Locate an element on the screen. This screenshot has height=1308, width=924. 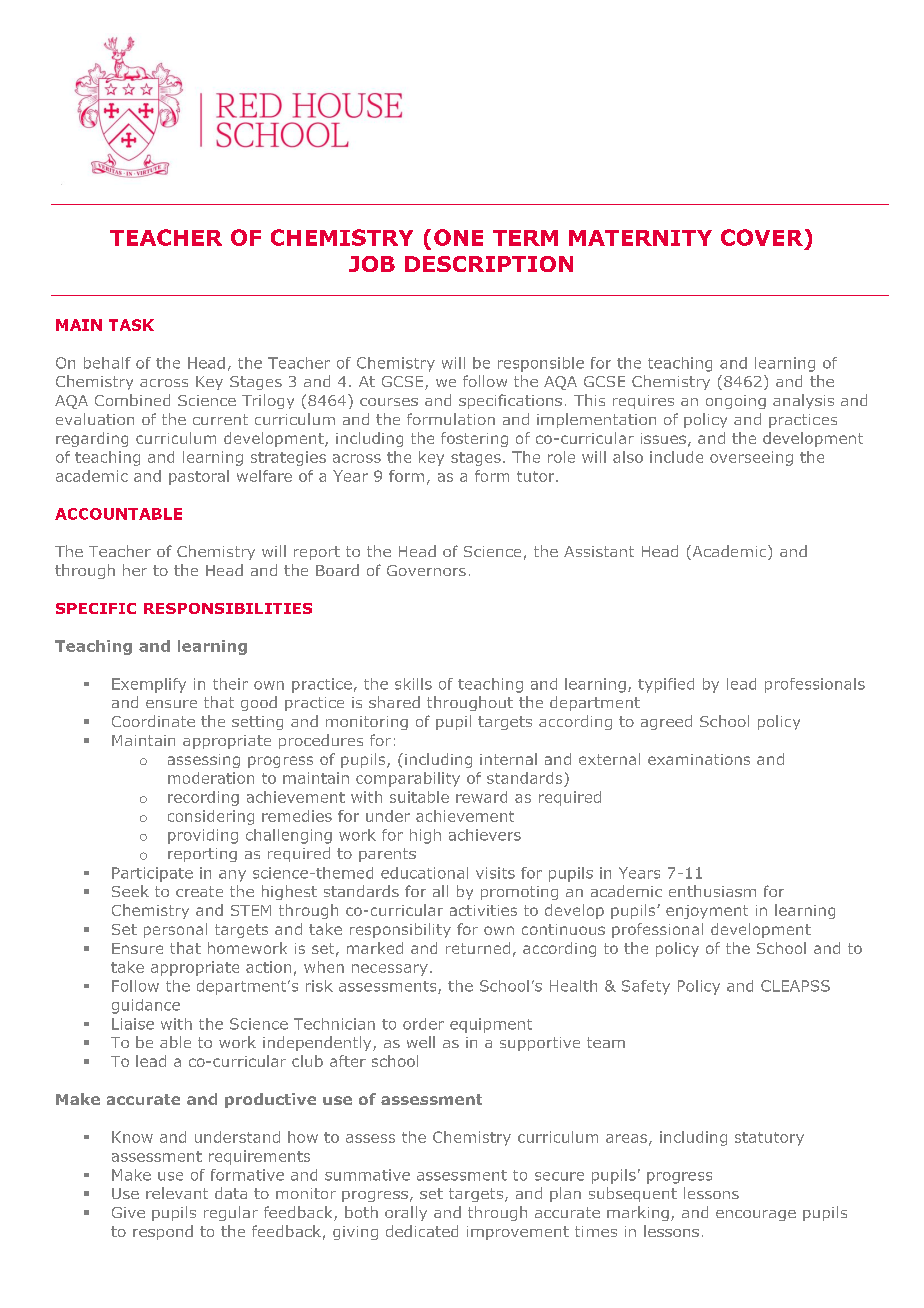
create is located at coordinates (199, 891).
